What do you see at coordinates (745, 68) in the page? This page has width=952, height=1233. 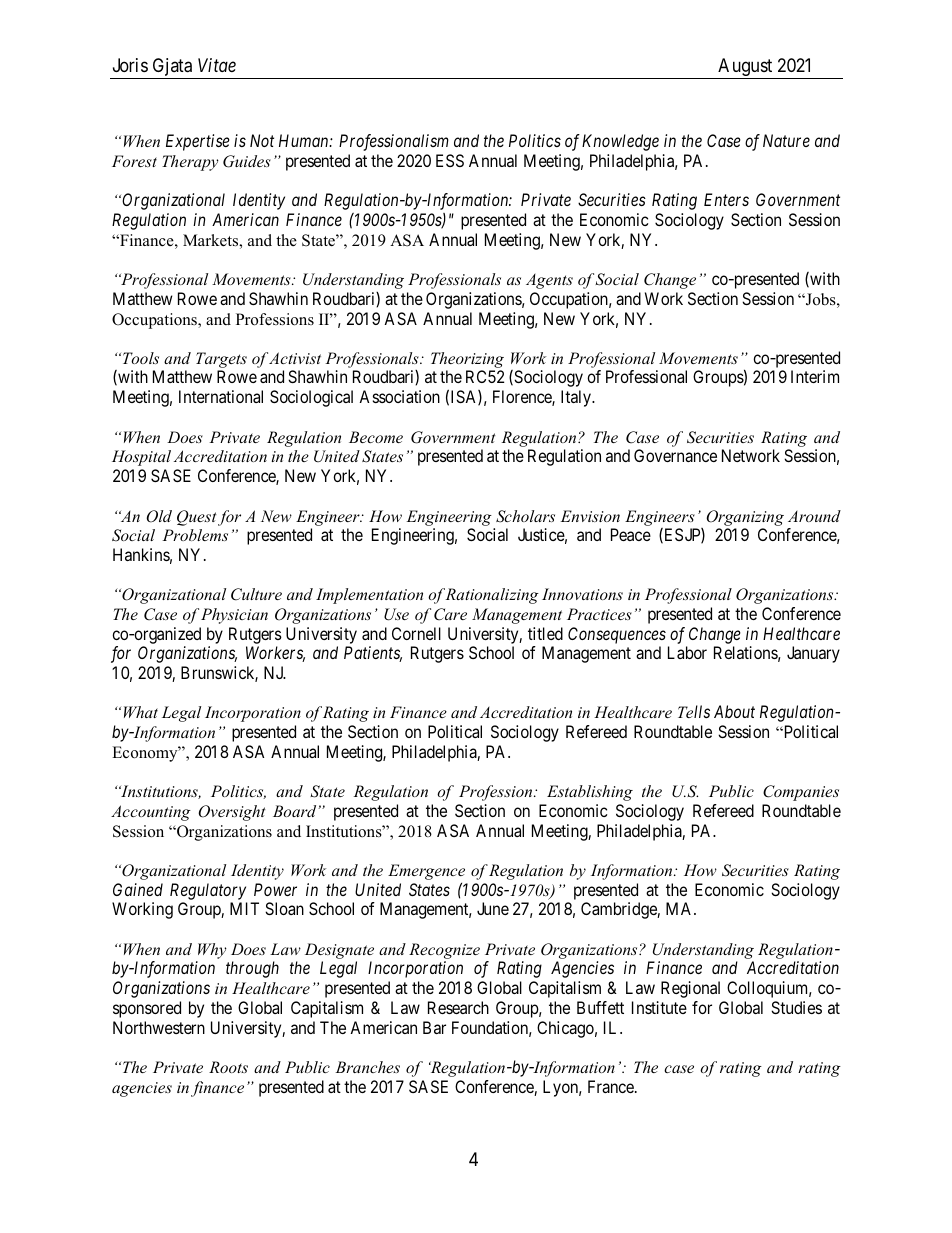 I see `August` at bounding box center [745, 68].
